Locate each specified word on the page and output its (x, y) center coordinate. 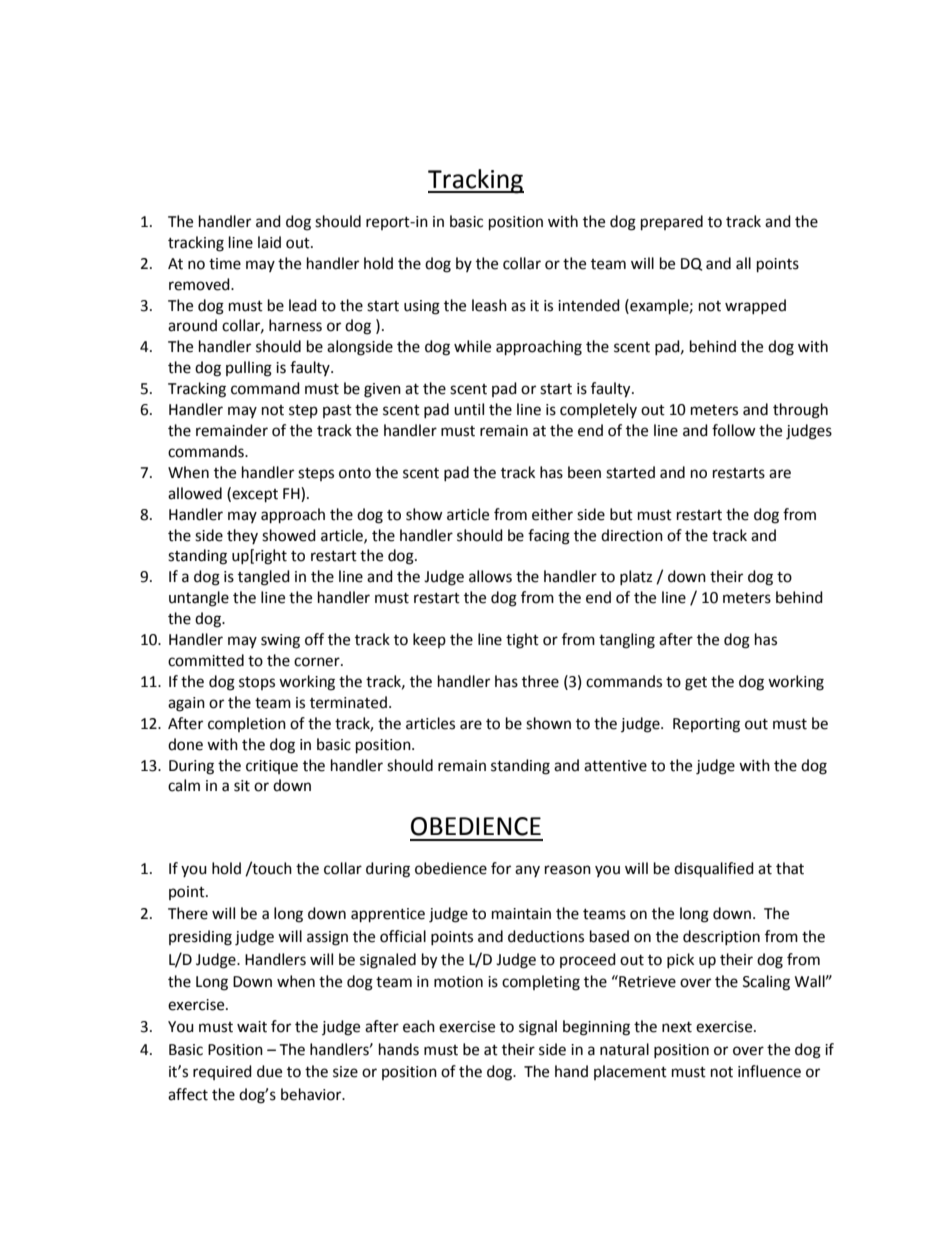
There (188, 913)
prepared (672, 223)
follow (734, 430)
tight (522, 641)
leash (489, 305)
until (469, 409)
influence (769, 1071)
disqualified (714, 869)
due (269, 1071)
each (419, 1026)
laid (269, 242)
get (696, 684)
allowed (195, 493)
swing (280, 641)
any (527, 871)
